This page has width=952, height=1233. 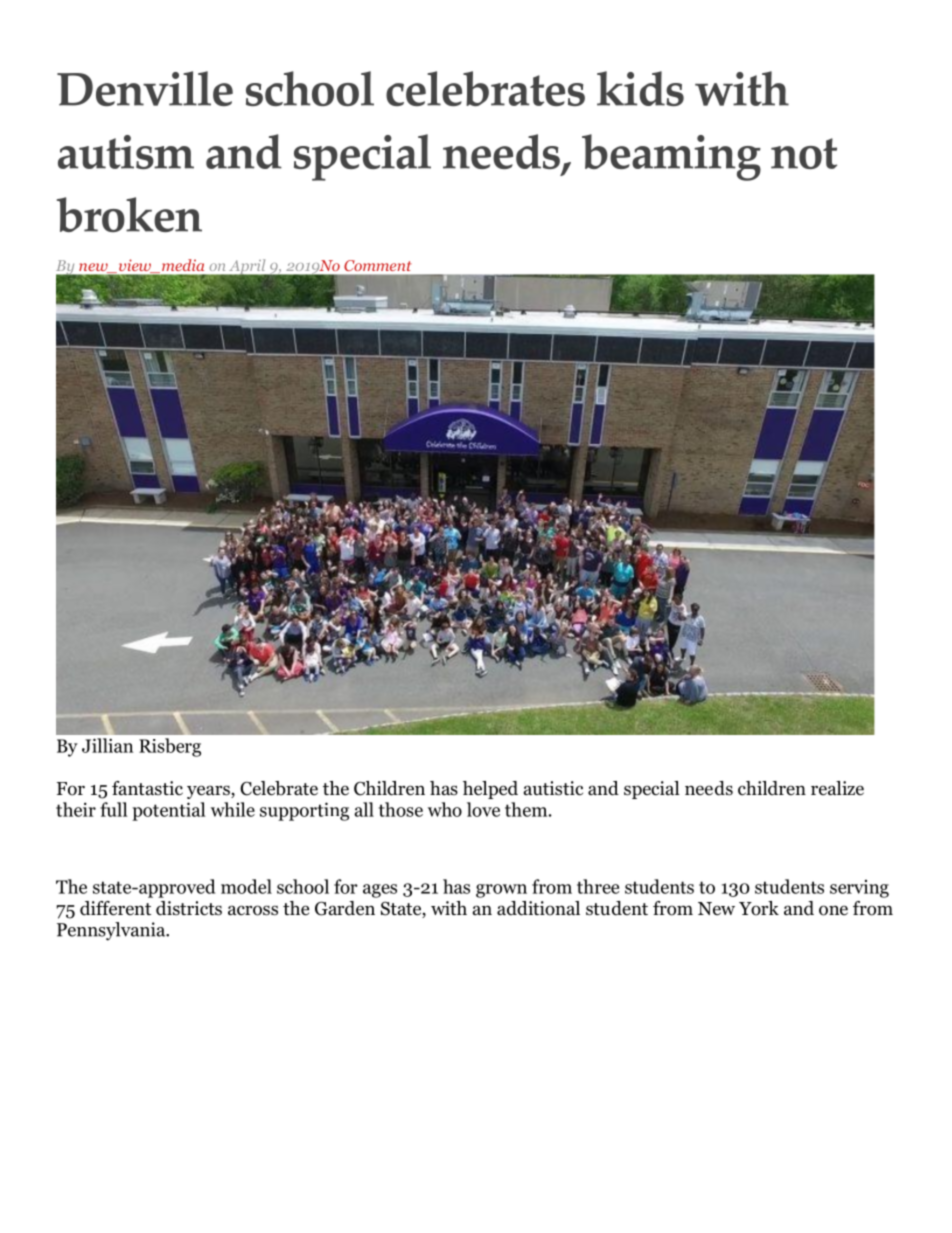 What do you see at coordinates (804, 153) in the page?
I see `not` at bounding box center [804, 153].
